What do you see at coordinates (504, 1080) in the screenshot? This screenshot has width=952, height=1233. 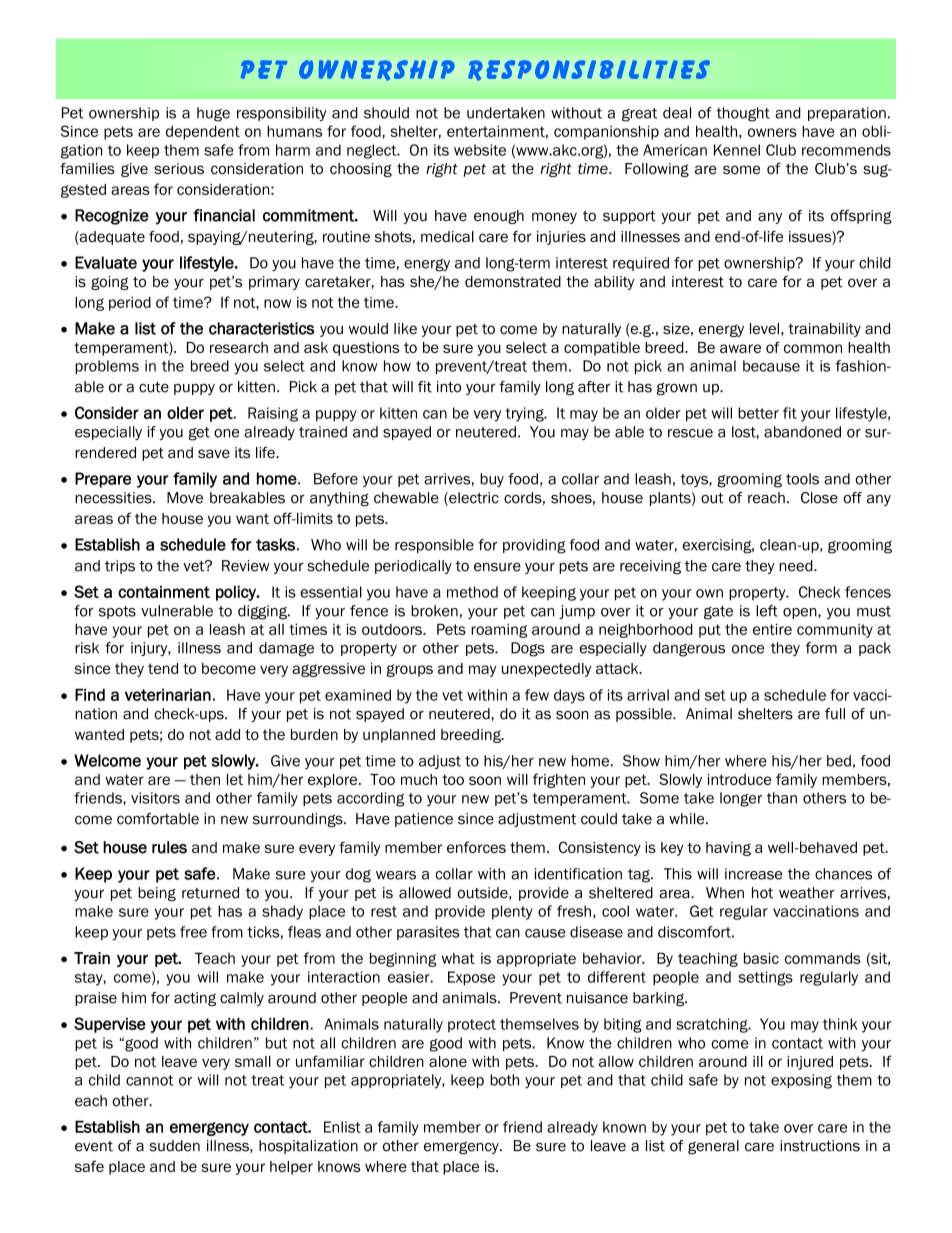 I see `both` at bounding box center [504, 1080].
